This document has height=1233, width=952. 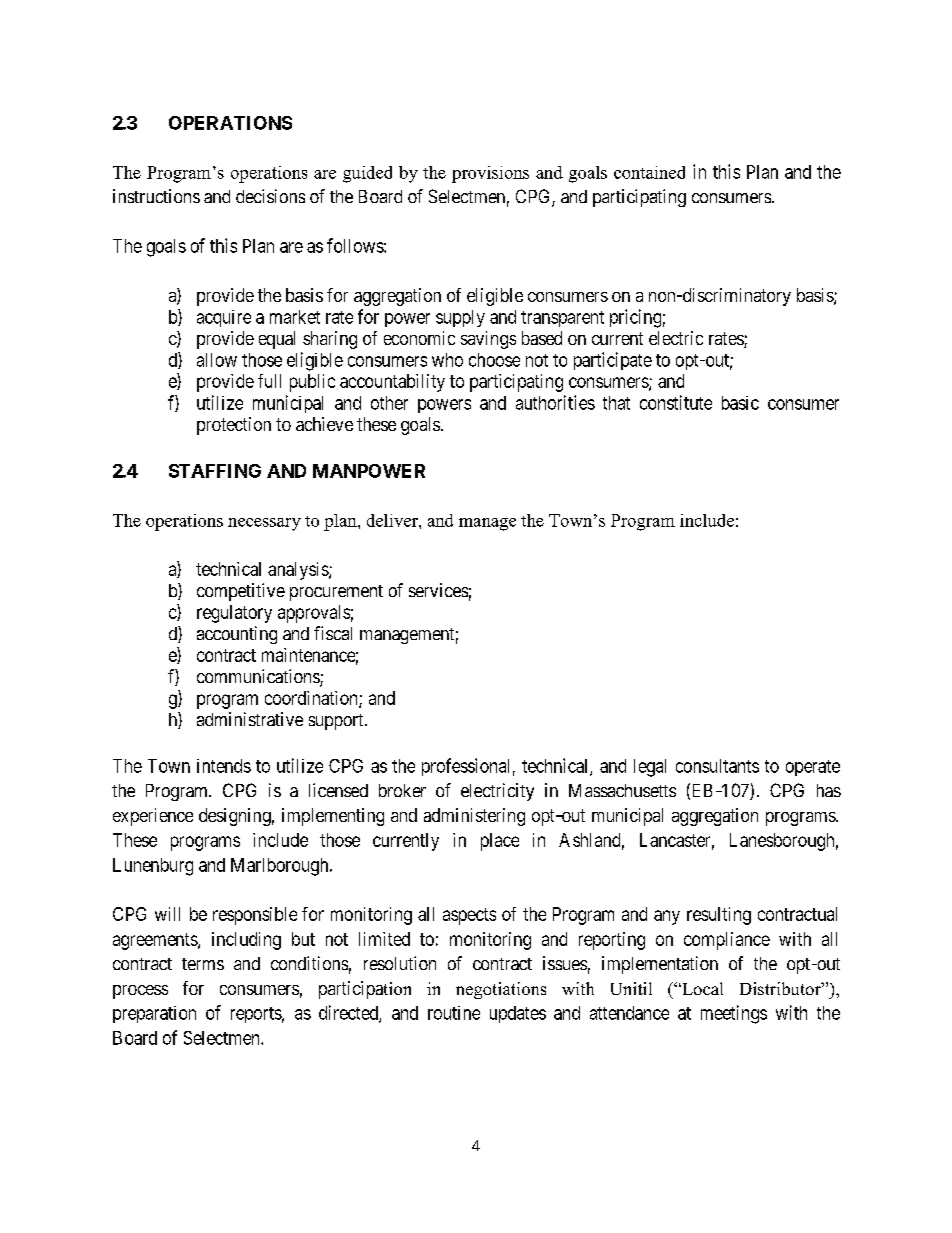 I want to click on contained, so click(x=649, y=172).
